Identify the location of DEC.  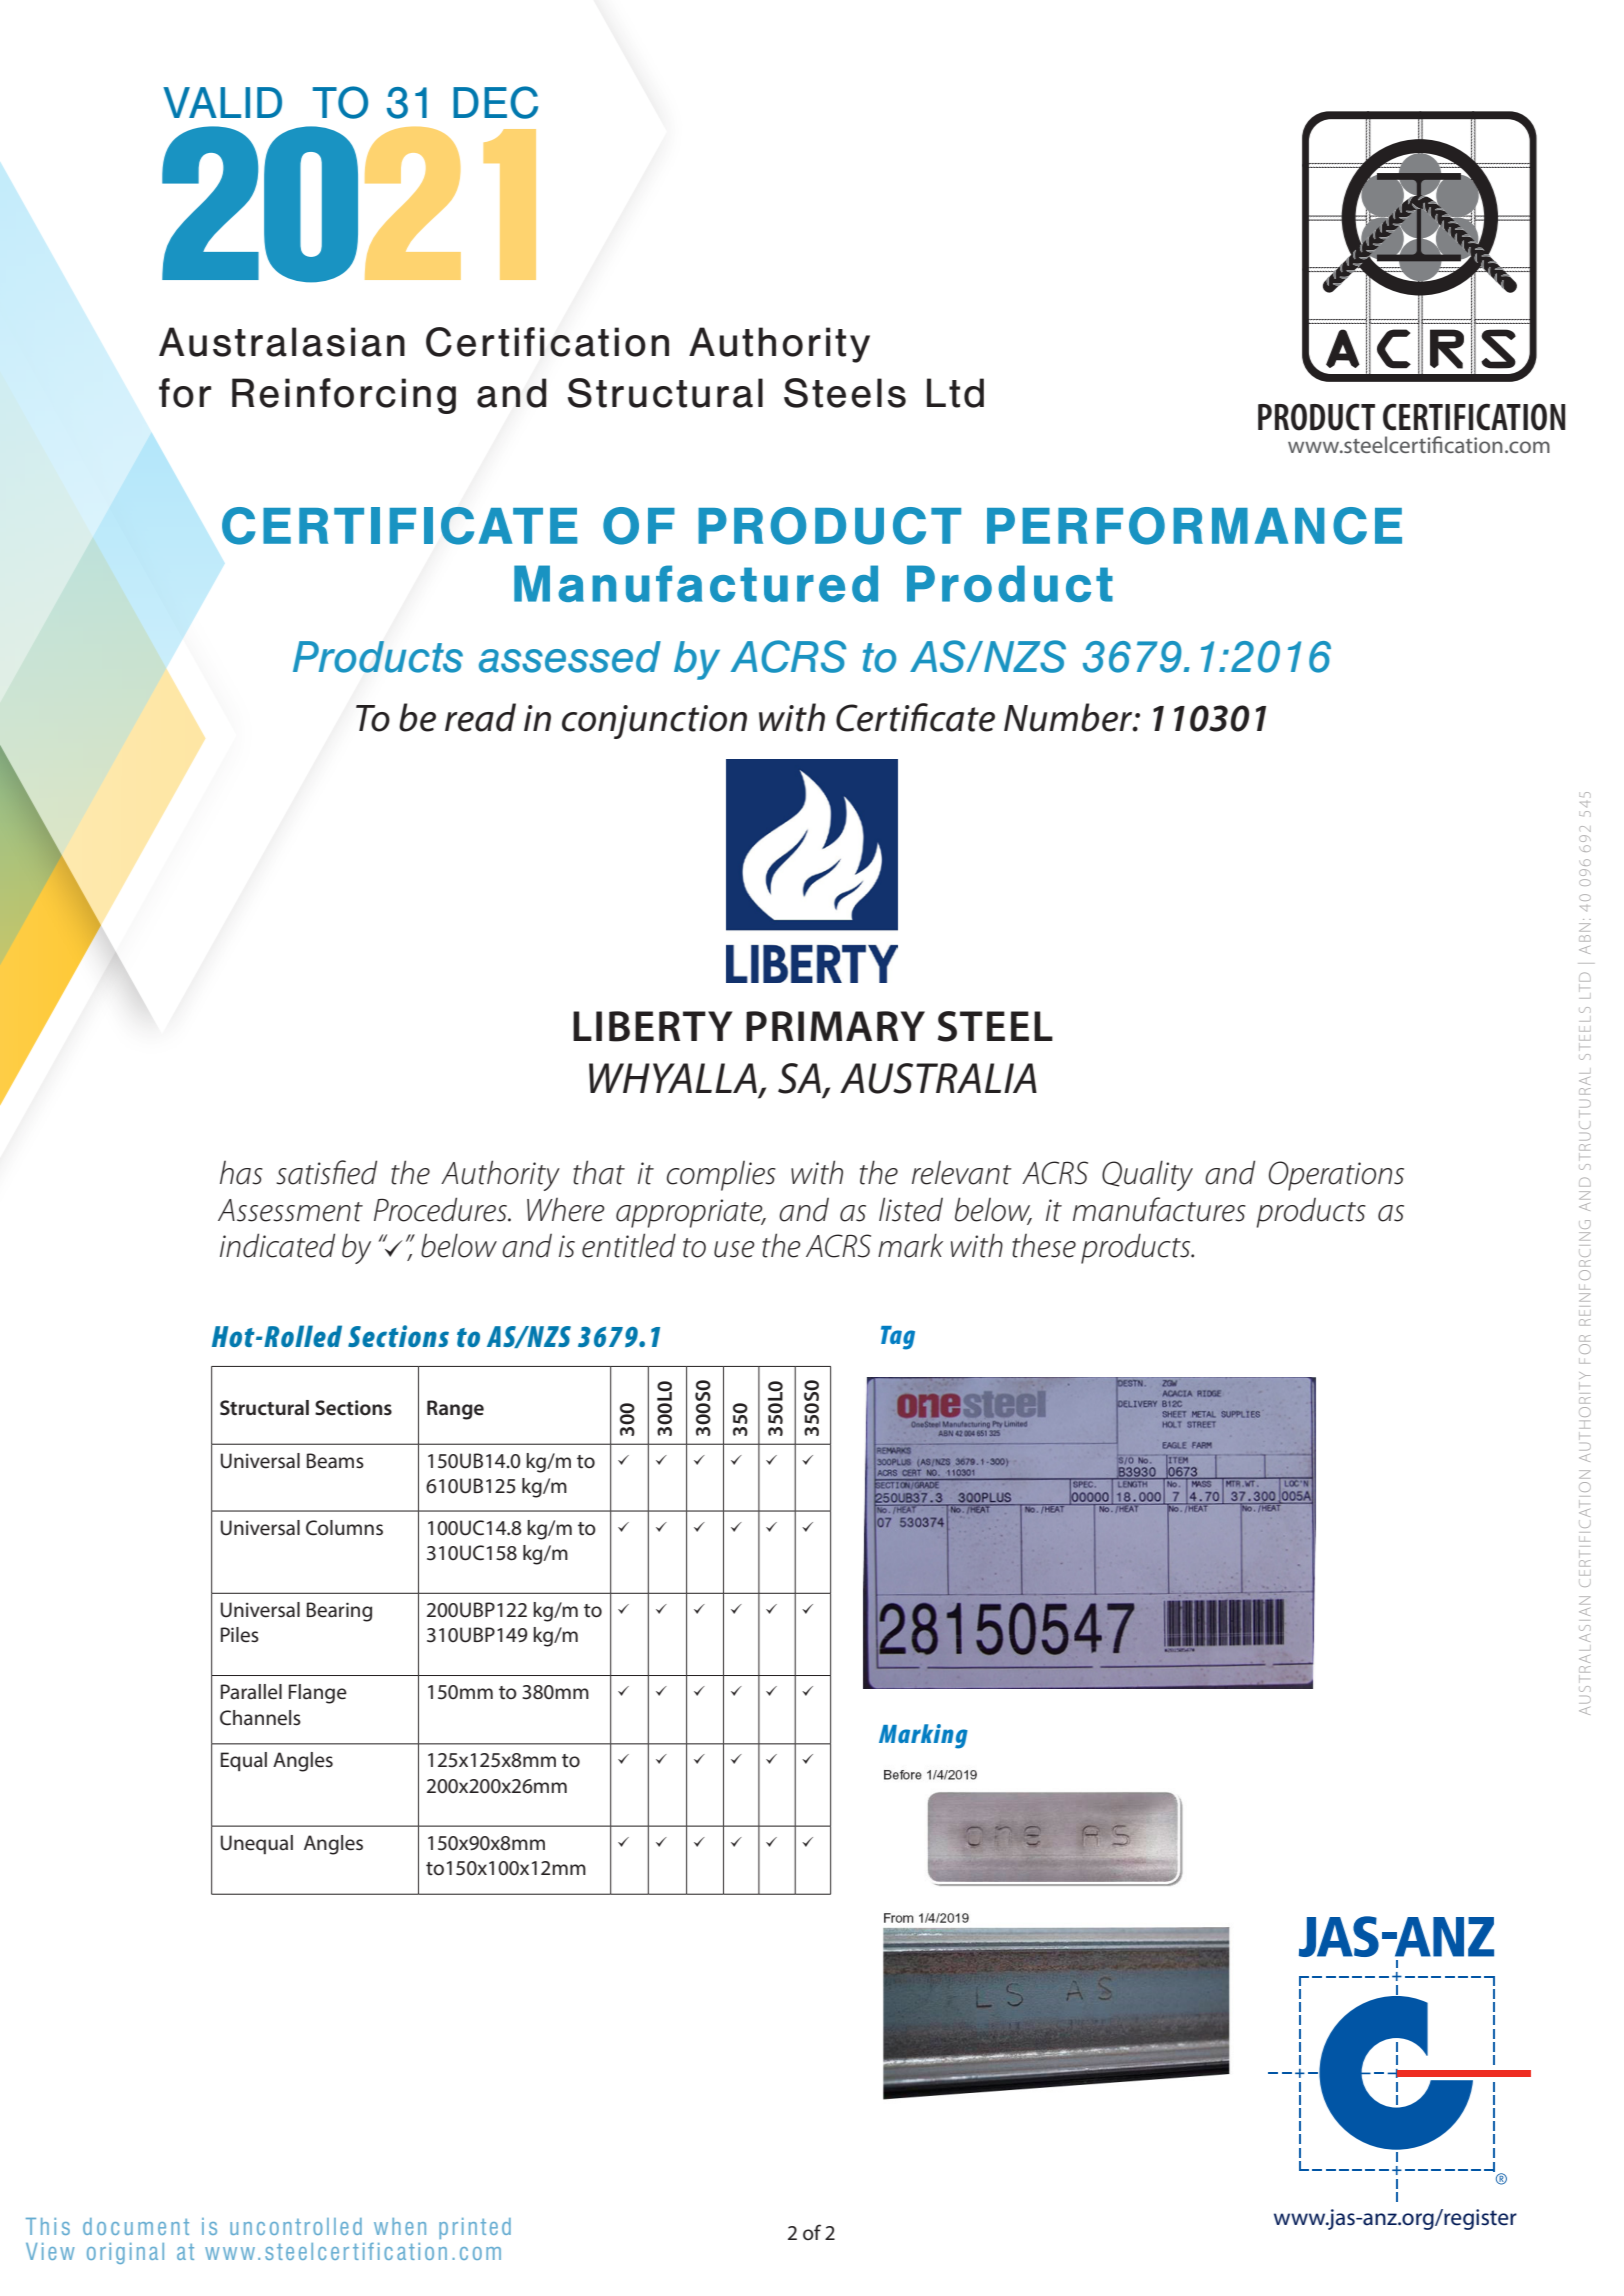
(495, 102).
